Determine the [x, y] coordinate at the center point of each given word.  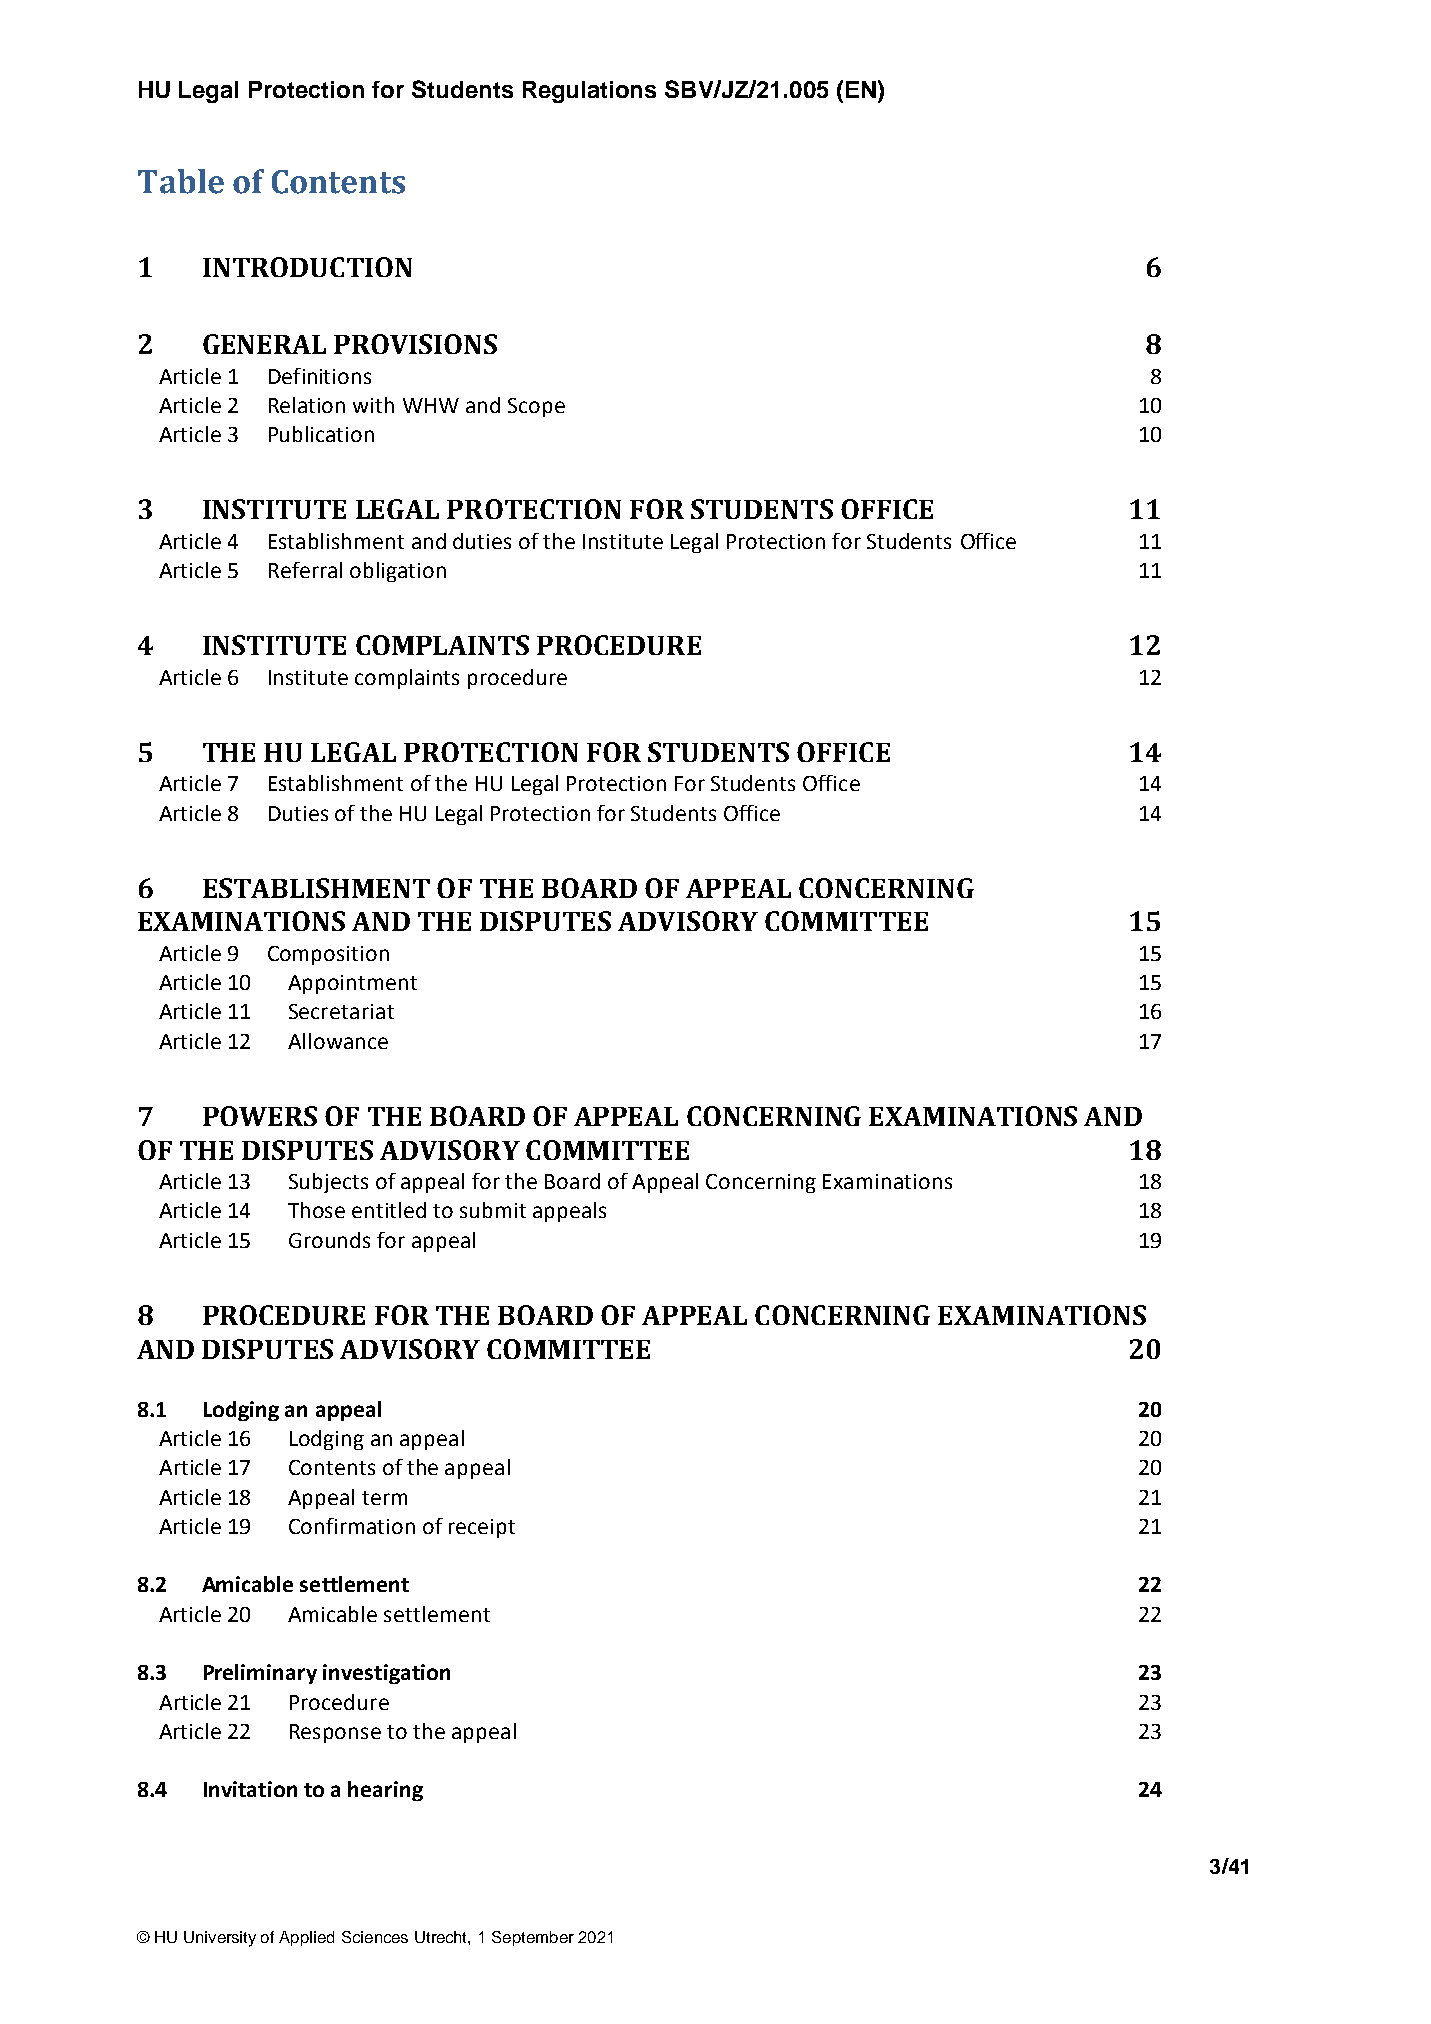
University [220, 1939]
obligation [398, 572]
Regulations [589, 92]
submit [493, 1210]
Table [181, 181]
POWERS [260, 1116]
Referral [305, 570]
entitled [389, 1210]
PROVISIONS [415, 344]
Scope [536, 407]
